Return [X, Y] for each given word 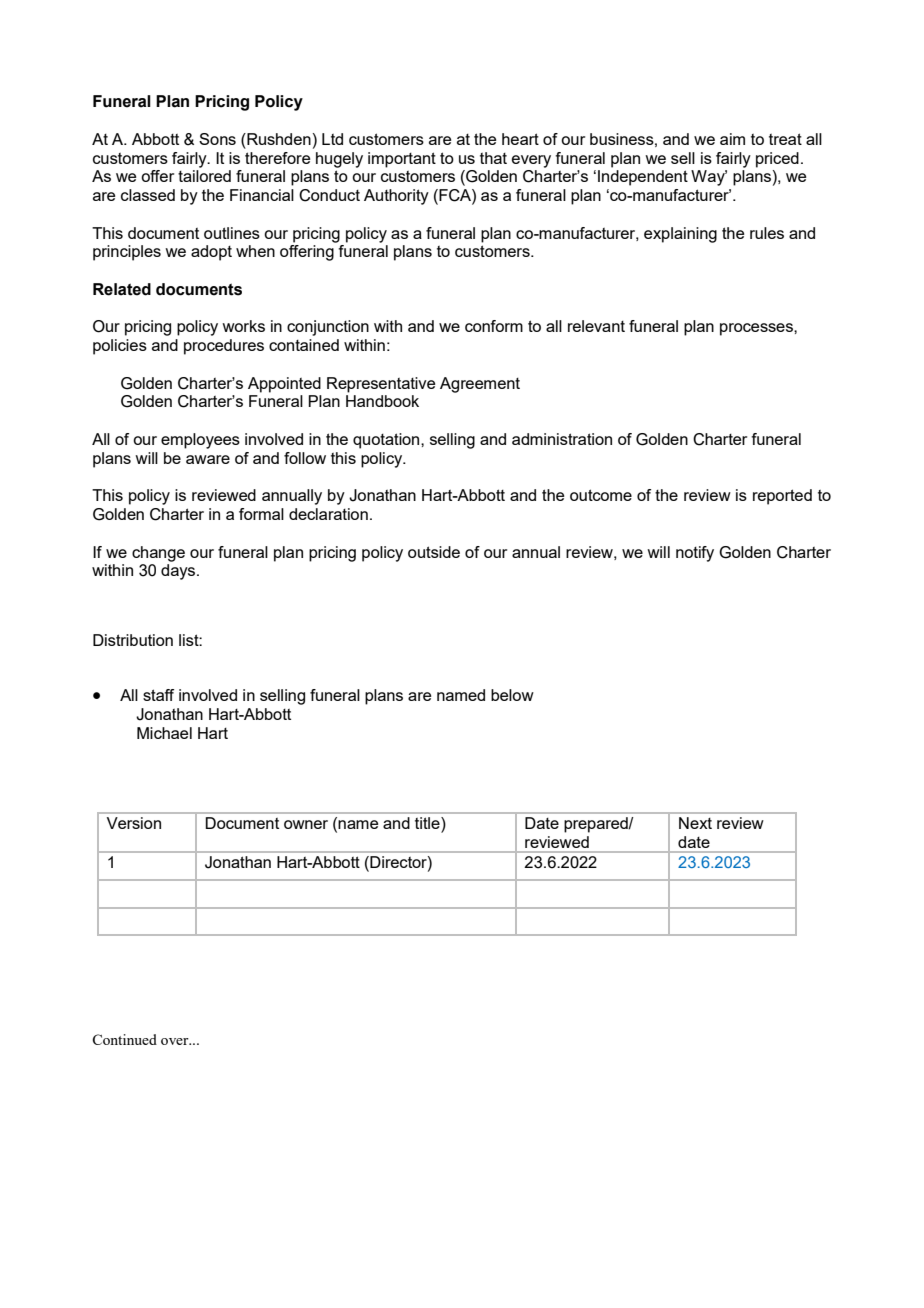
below [512, 695]
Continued [124, 1039]
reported [782, 497]
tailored [204, 176]
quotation [387, 441]
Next [695, 823]
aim [732, 139]
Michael [164, 733]
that [493, 158]
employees [200, 441]
